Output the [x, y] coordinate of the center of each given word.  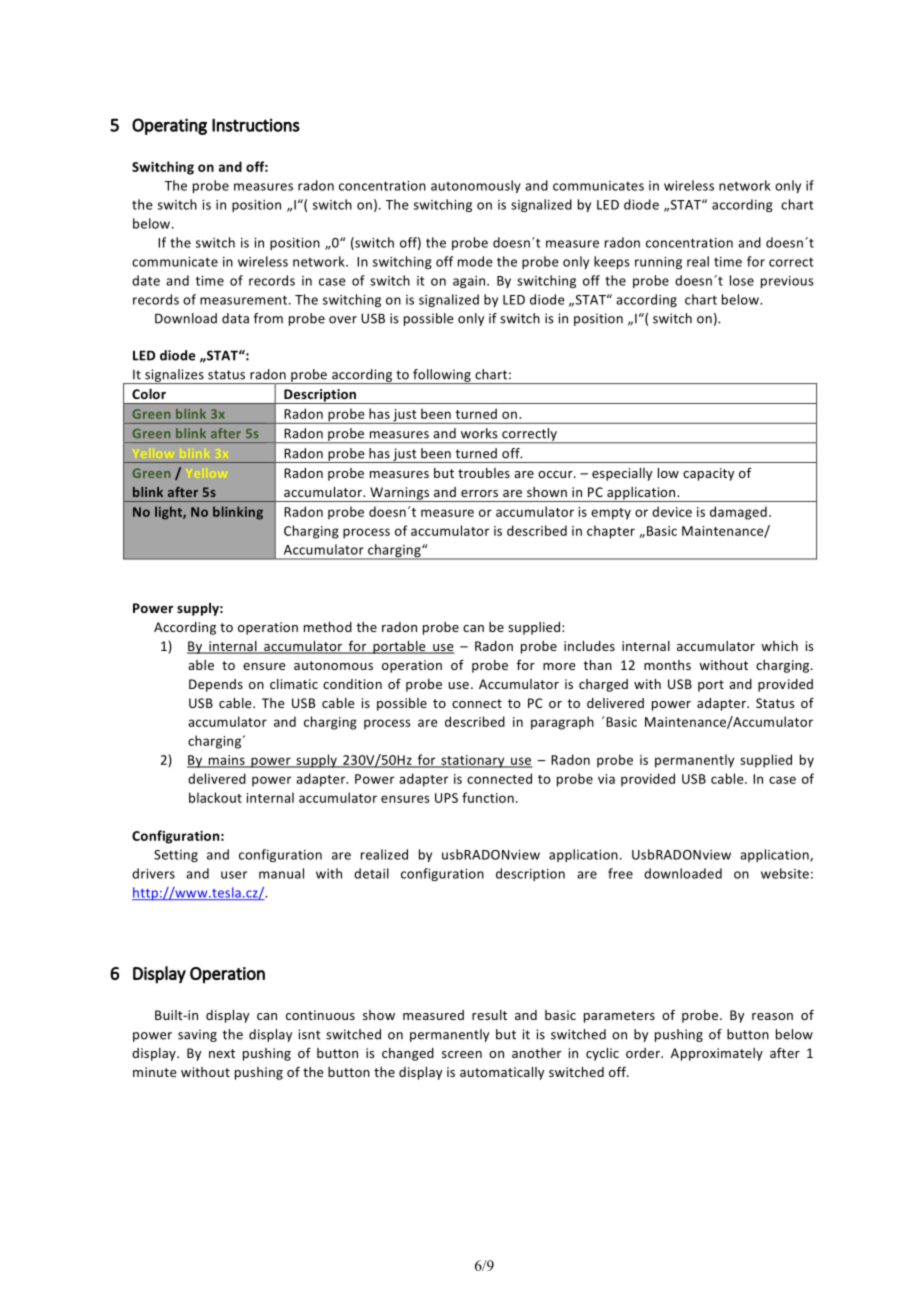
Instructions [256, 125]
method [328, 627]
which [779, 646]
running [658, 263]
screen [462, 1054]
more [559, 666]
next [222, 1053]
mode [475, 261]
